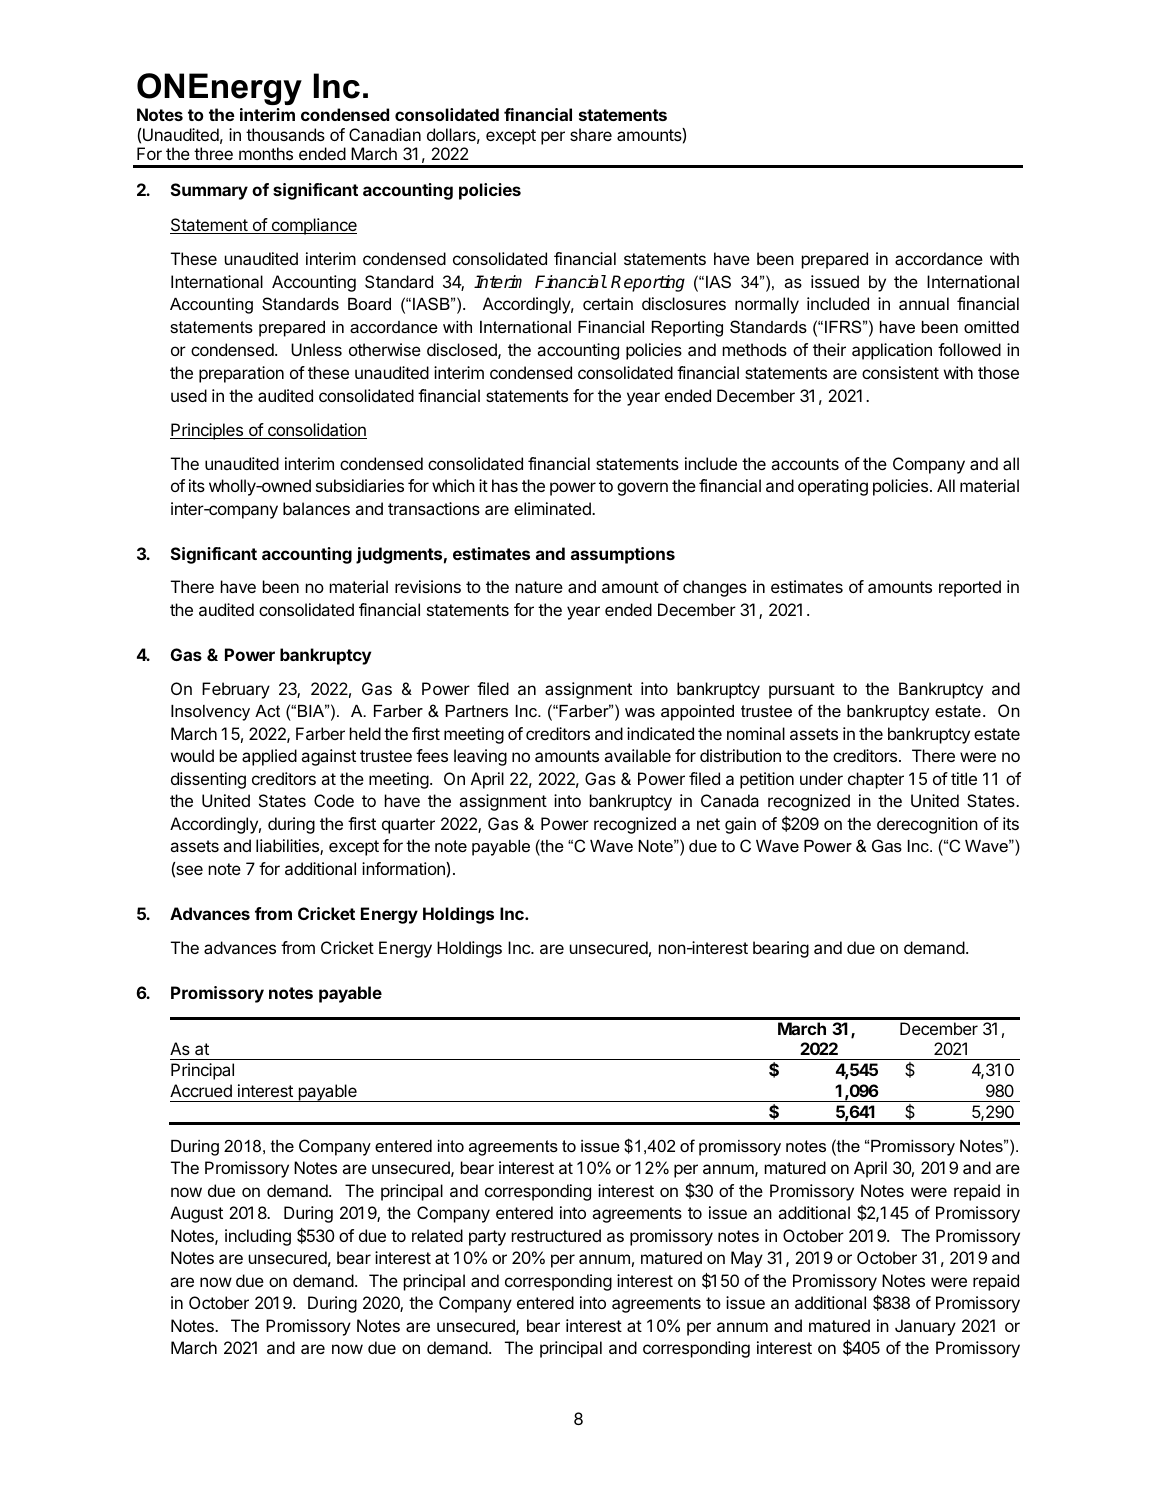  Describe the element at coordinates (258, 1237) in the screenshot. I see `including` at that location.
